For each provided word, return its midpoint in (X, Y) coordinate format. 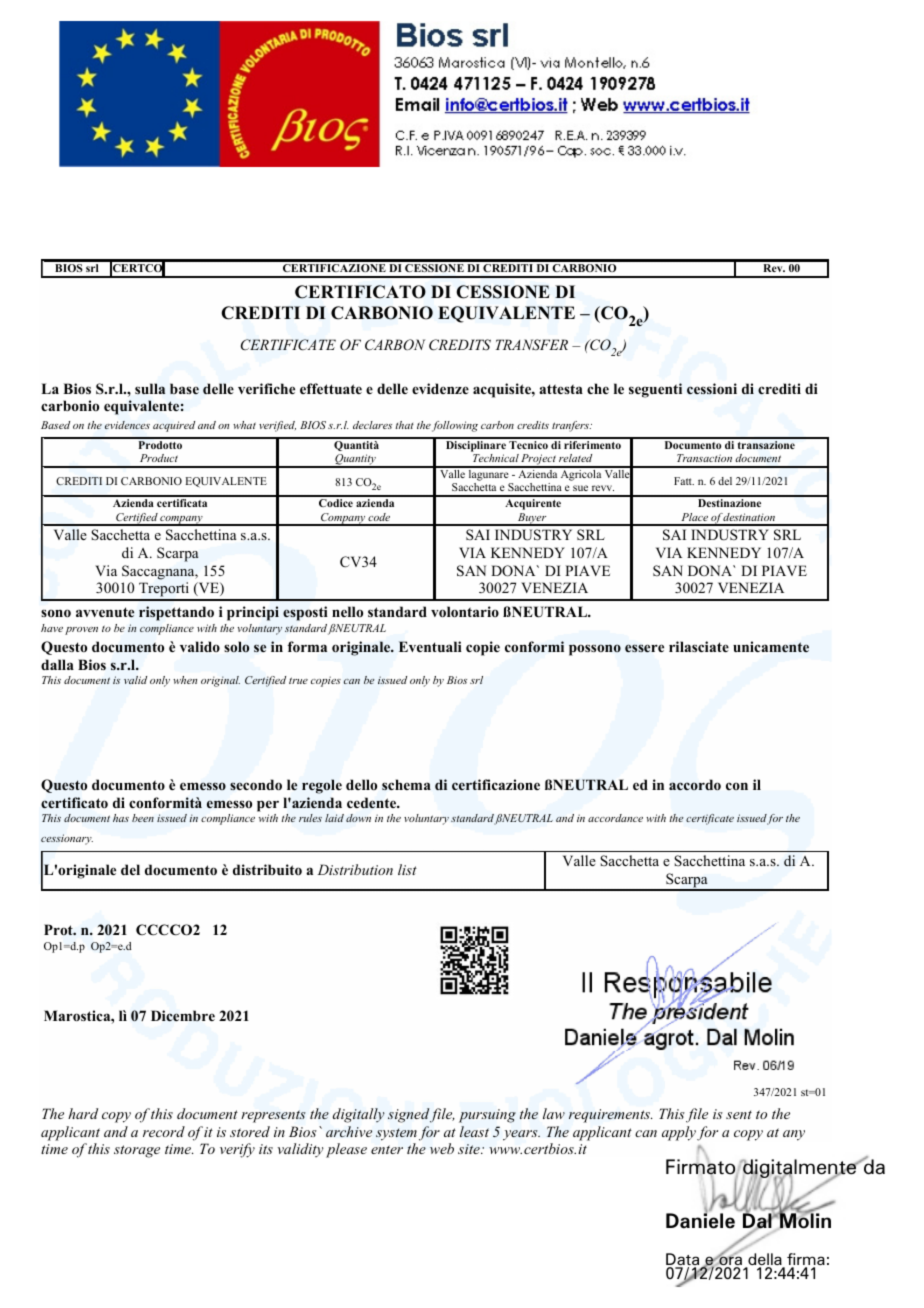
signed (409, 1115)
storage (137, 1151)
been (143, 818)
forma (307, 646)
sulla (150, 388)
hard (83, 1113)
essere (644, 648)
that (404, 425)
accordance (615, 818)
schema (406, 784)
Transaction (704, 458)
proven (81, 631)
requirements (610, 1116)
